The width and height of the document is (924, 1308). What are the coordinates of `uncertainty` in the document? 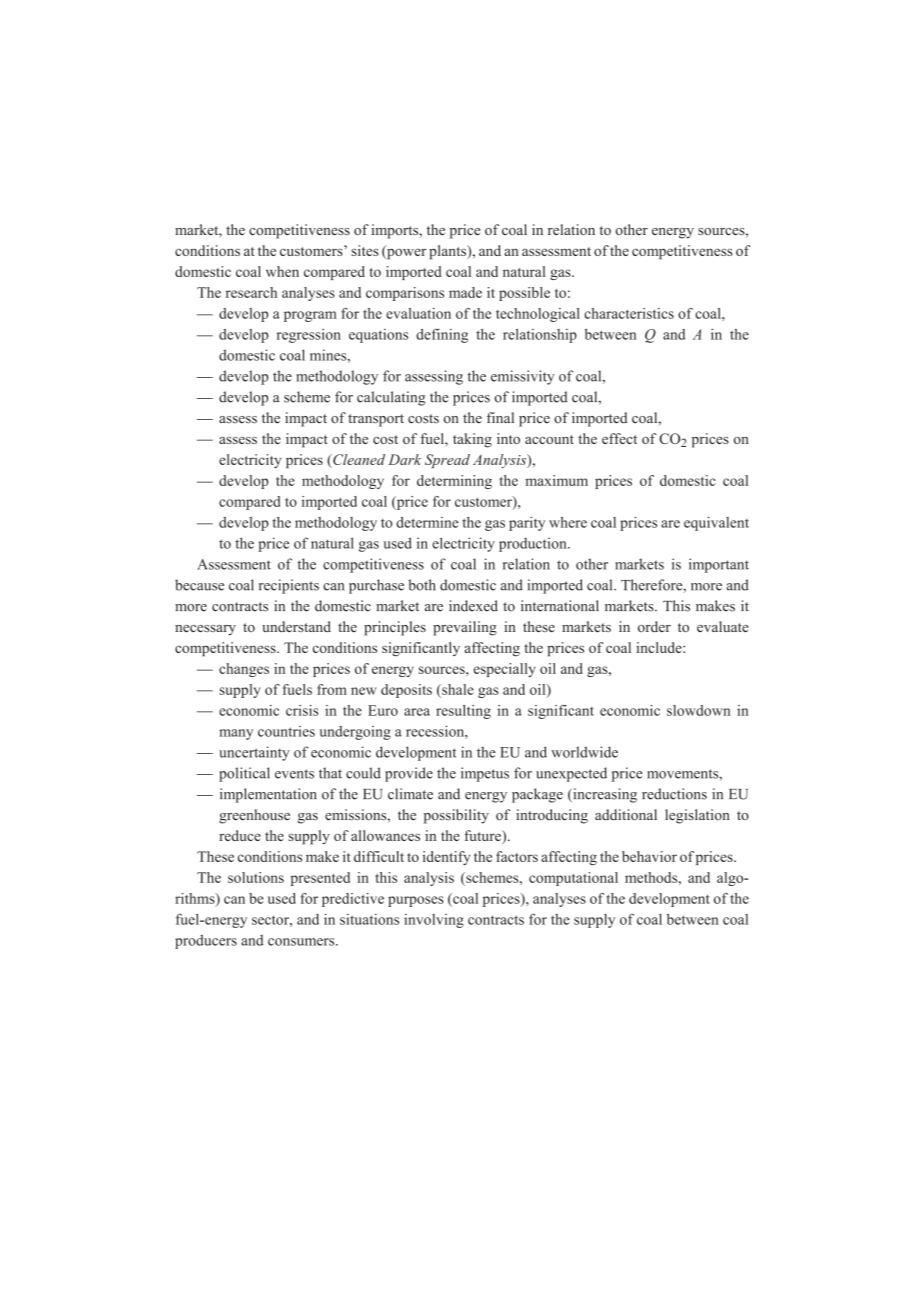 It's located at (254, 753).
